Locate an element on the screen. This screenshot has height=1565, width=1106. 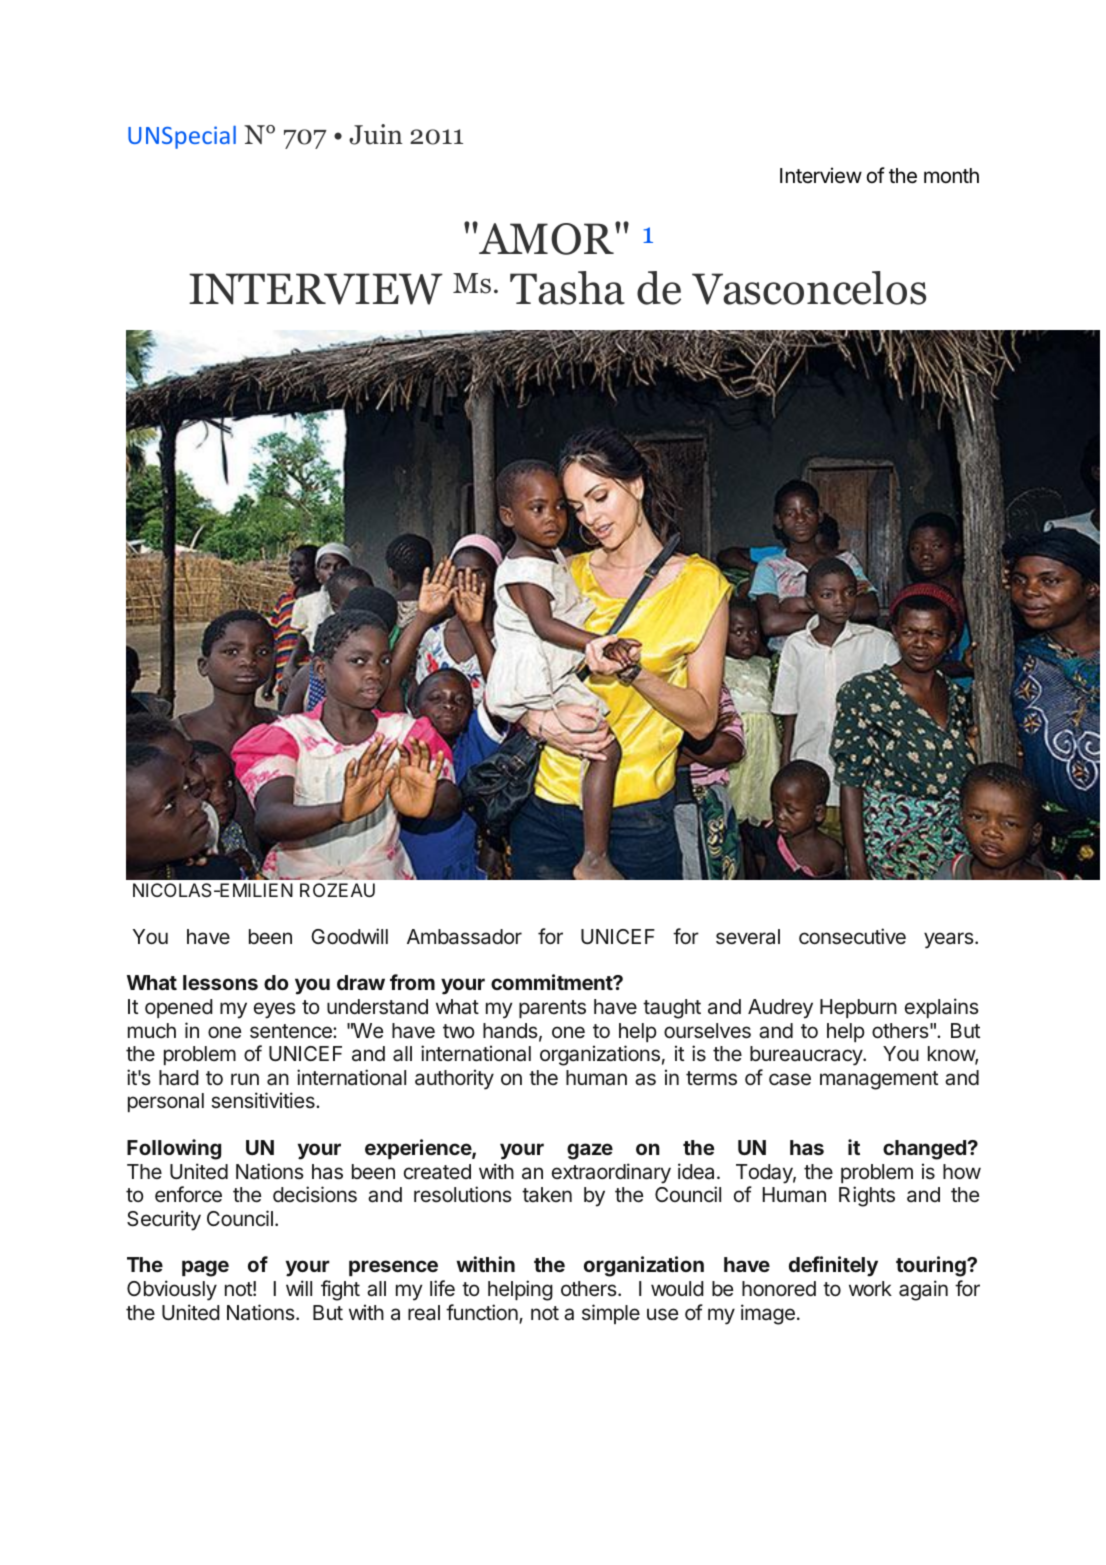
commitment is located at coordinates (552, 982).
